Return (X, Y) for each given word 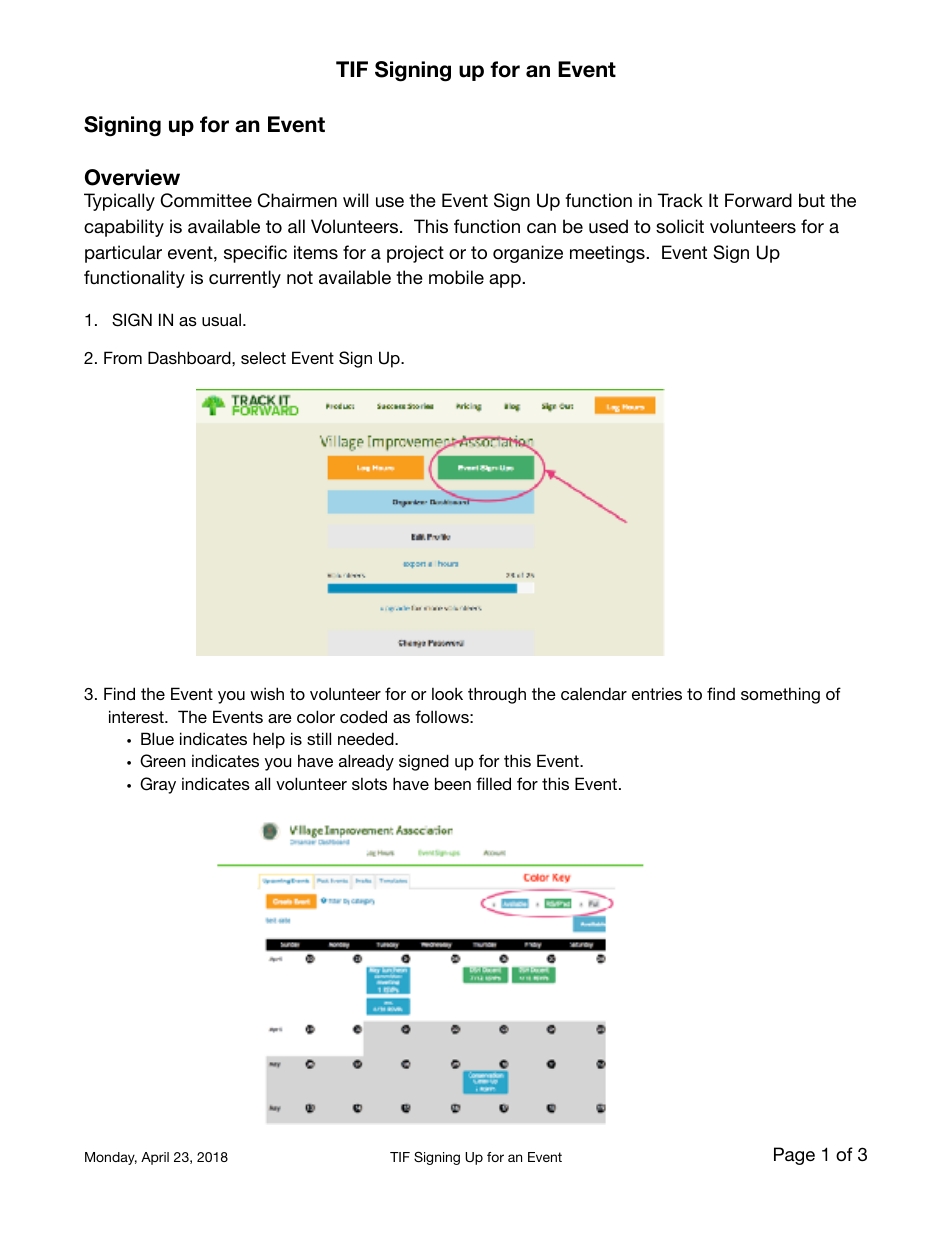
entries (657, 693)
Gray (158, 785)
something (780, 695)
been (453, 783)
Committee (206, 200)
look (447, 693)
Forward (758, 200)
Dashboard (190, 357)
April (155, 1158)
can (541, 228)
